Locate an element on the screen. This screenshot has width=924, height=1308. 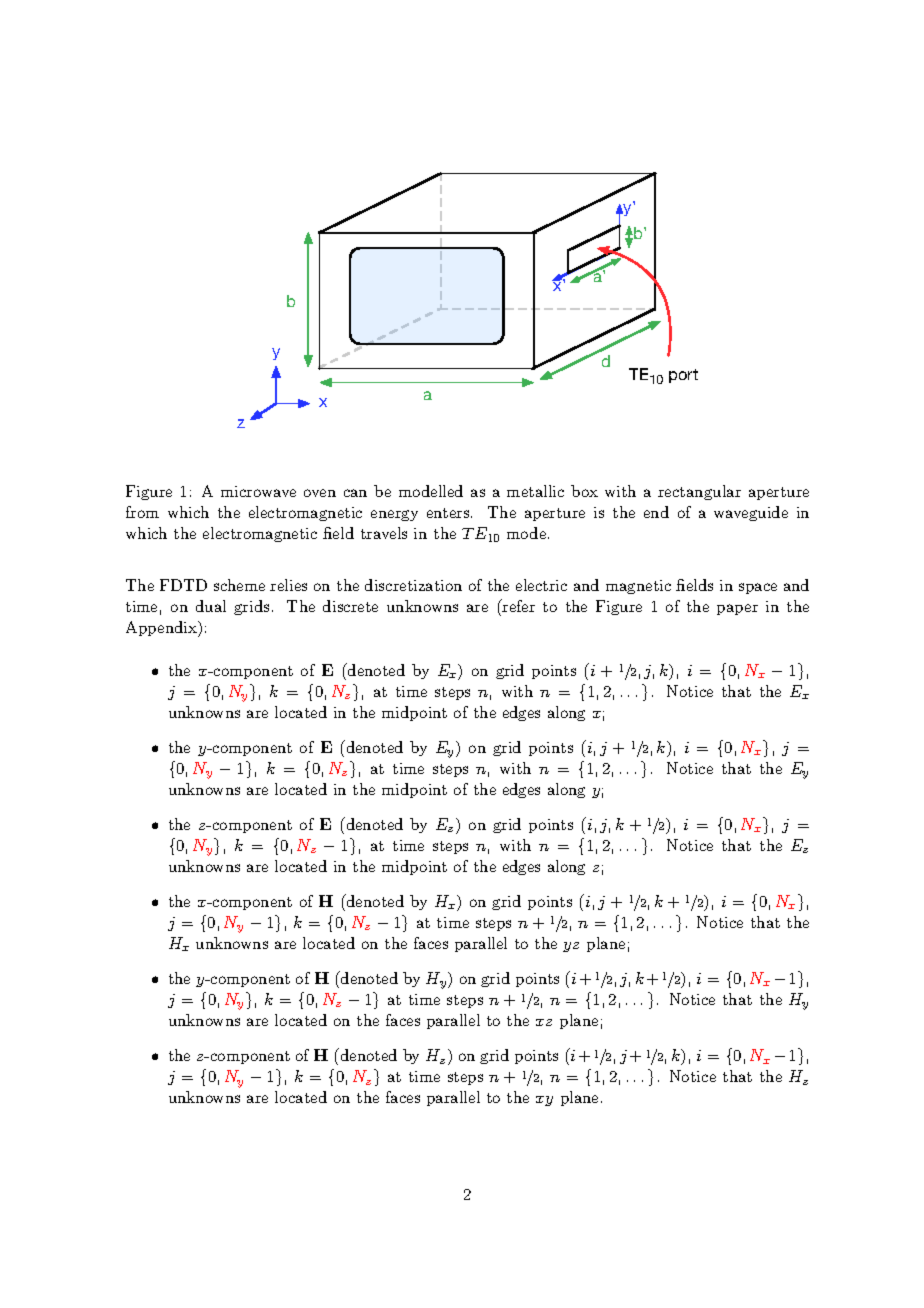
metallic is located at coordinates (535, 491).
